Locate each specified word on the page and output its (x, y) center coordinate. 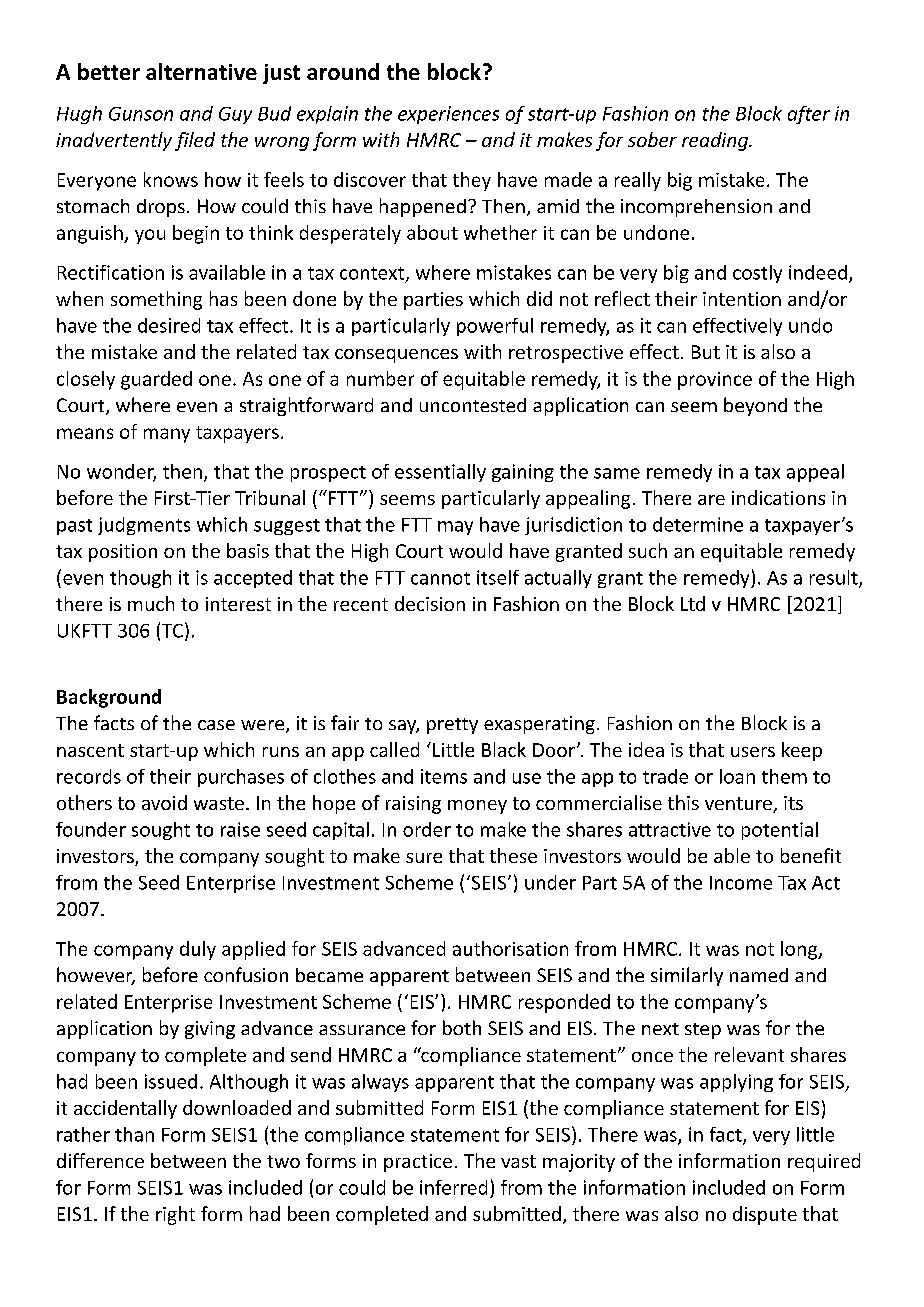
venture (739, 805)
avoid (164, 802)
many (167, 435)
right (175, 1215)
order (427, 829)
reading (716, 141)
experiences (448, 115)
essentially (440, 473)
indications (778, 497)
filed (195, 141)
